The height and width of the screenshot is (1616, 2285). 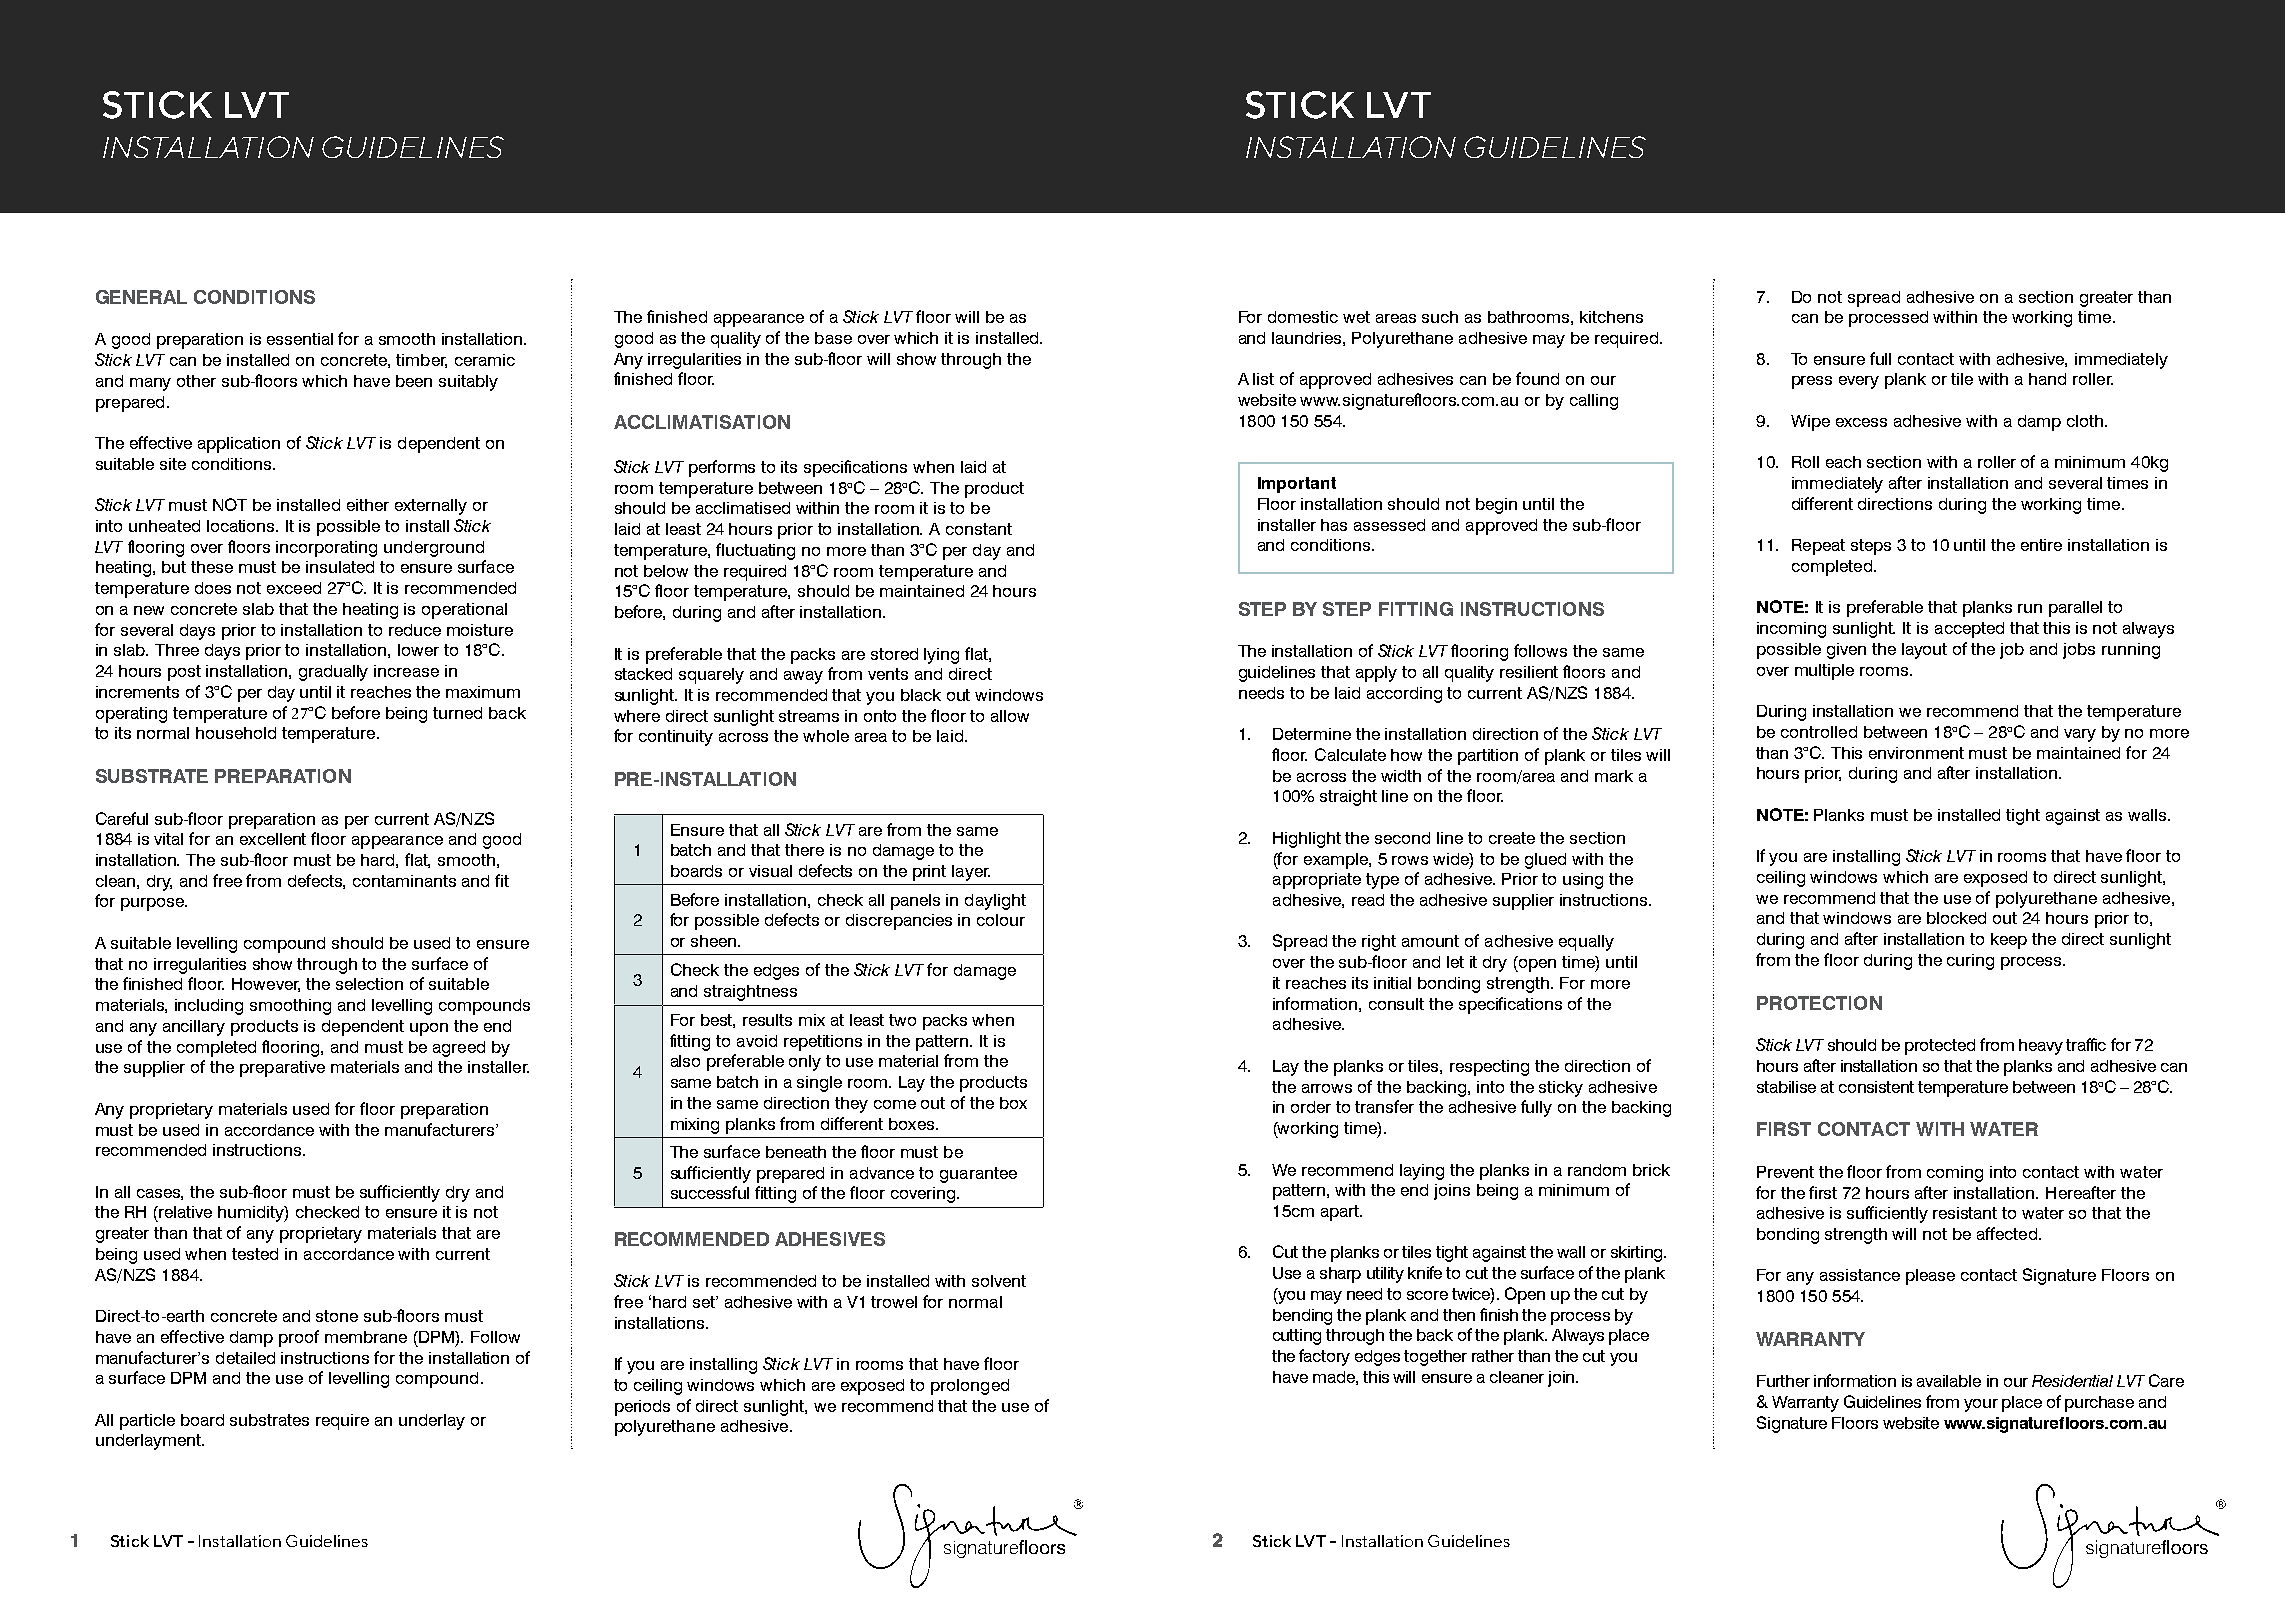 What do you see at coordinates (245, 1358) in the screenshot?
I see `detailed` at bounding box center [245, 1358].
